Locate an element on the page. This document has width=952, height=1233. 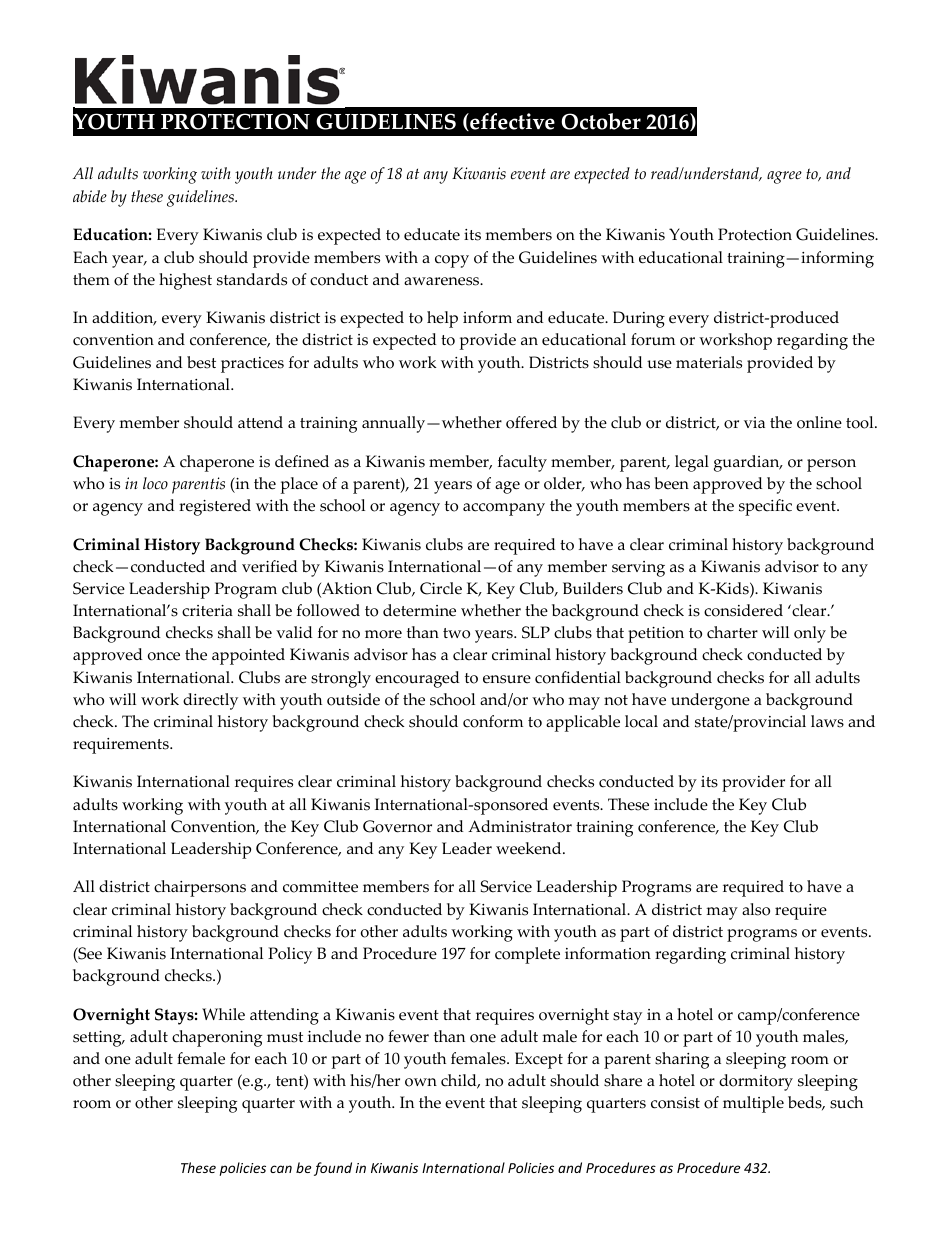
best is located at coordinates (201, 362).
